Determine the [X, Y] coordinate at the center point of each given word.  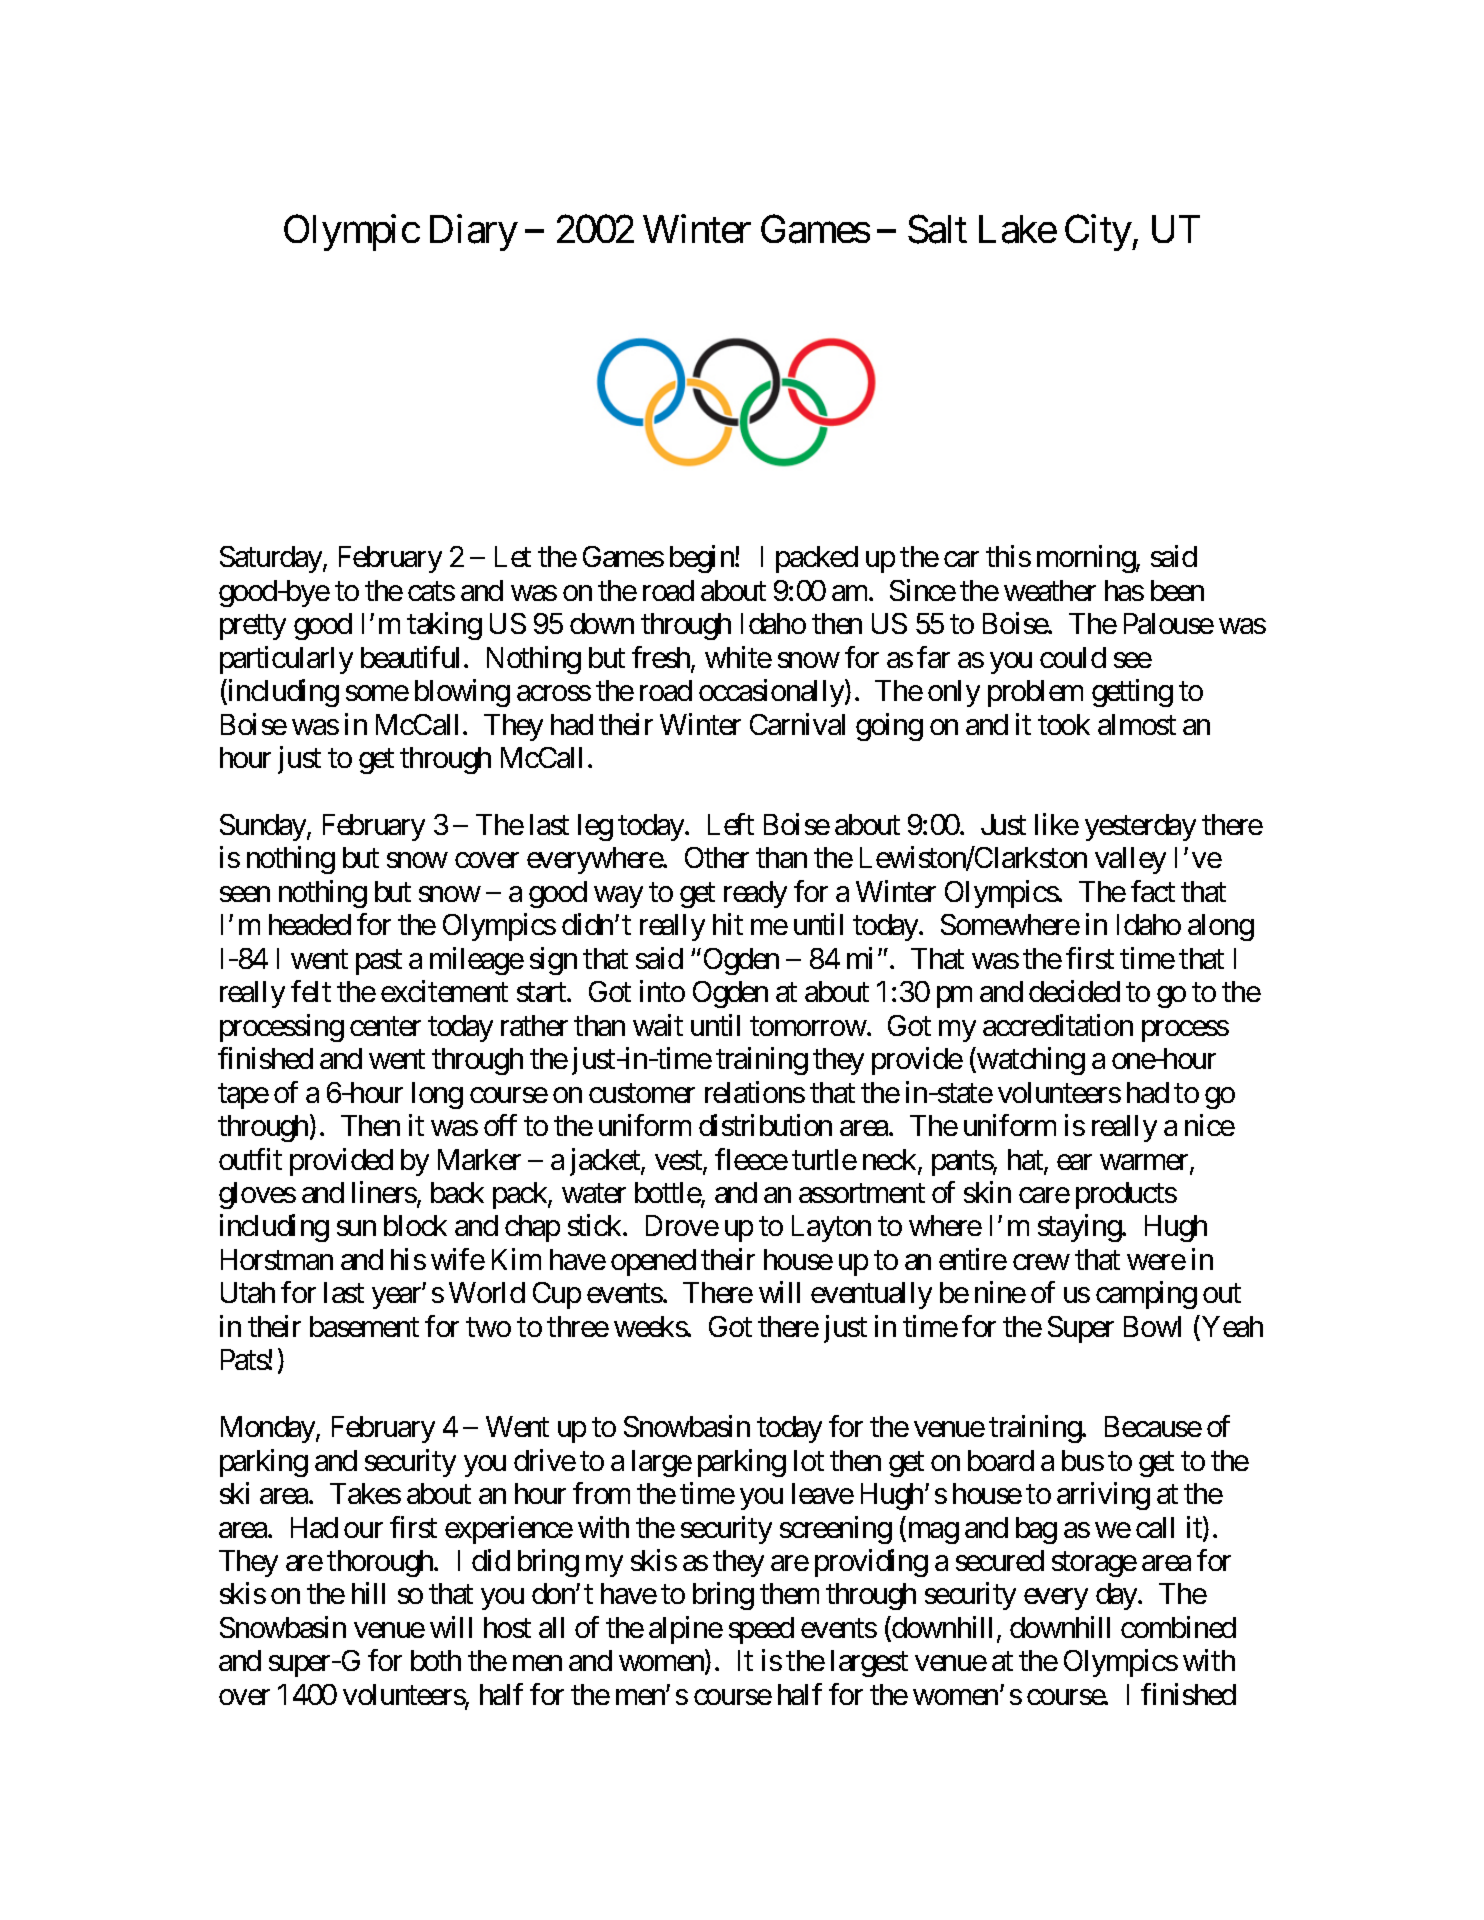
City [1098, 232]
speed [761, 1630]
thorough [381, 1563]
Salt [937, 229]
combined [1178, 1627]
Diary [474, 232]
